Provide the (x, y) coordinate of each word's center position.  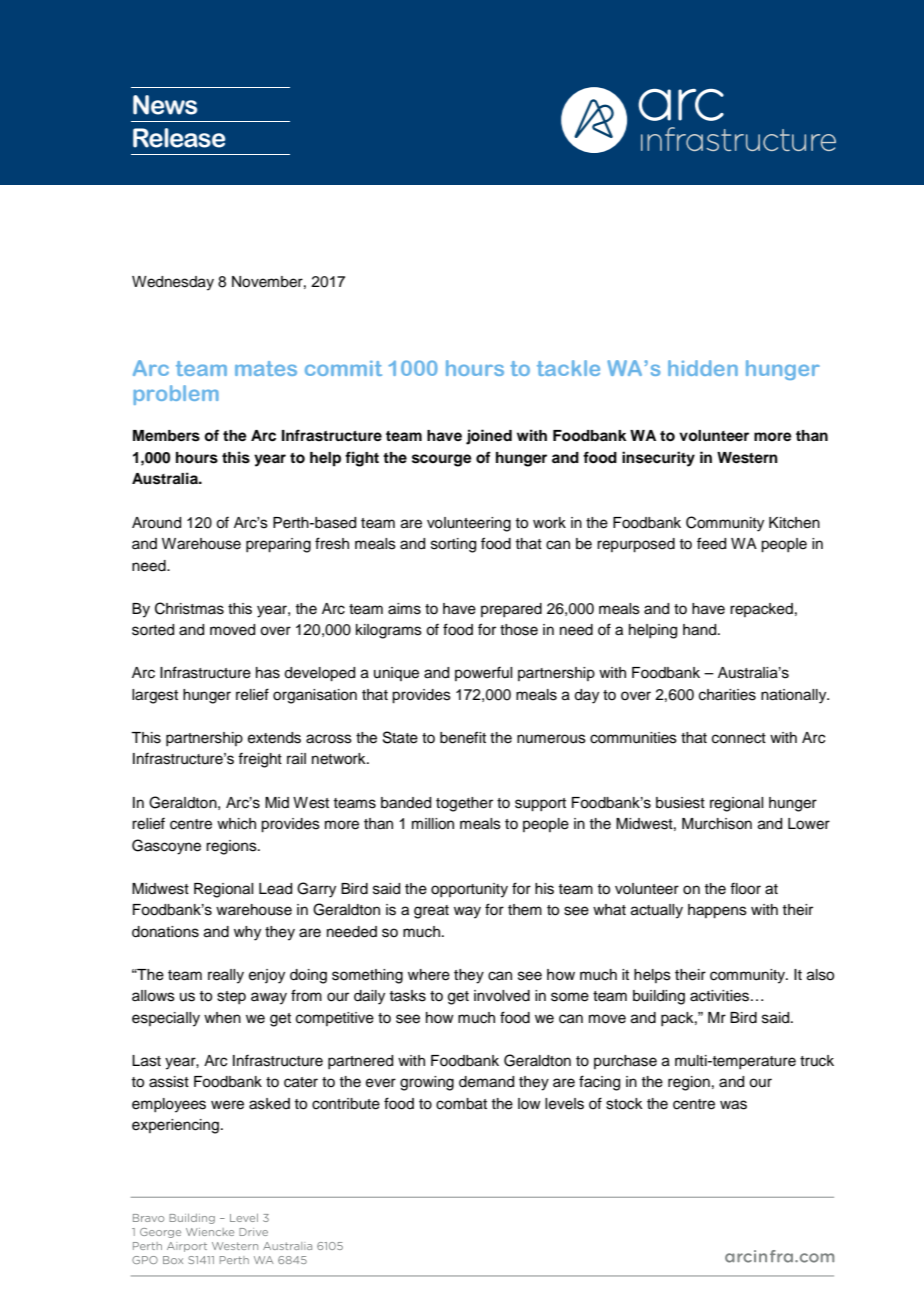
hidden (703, 368)
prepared (511, 610)
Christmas (189, 608)
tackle (568, 368)
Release (179, 138)
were (227, 1105)
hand (701, 630)
